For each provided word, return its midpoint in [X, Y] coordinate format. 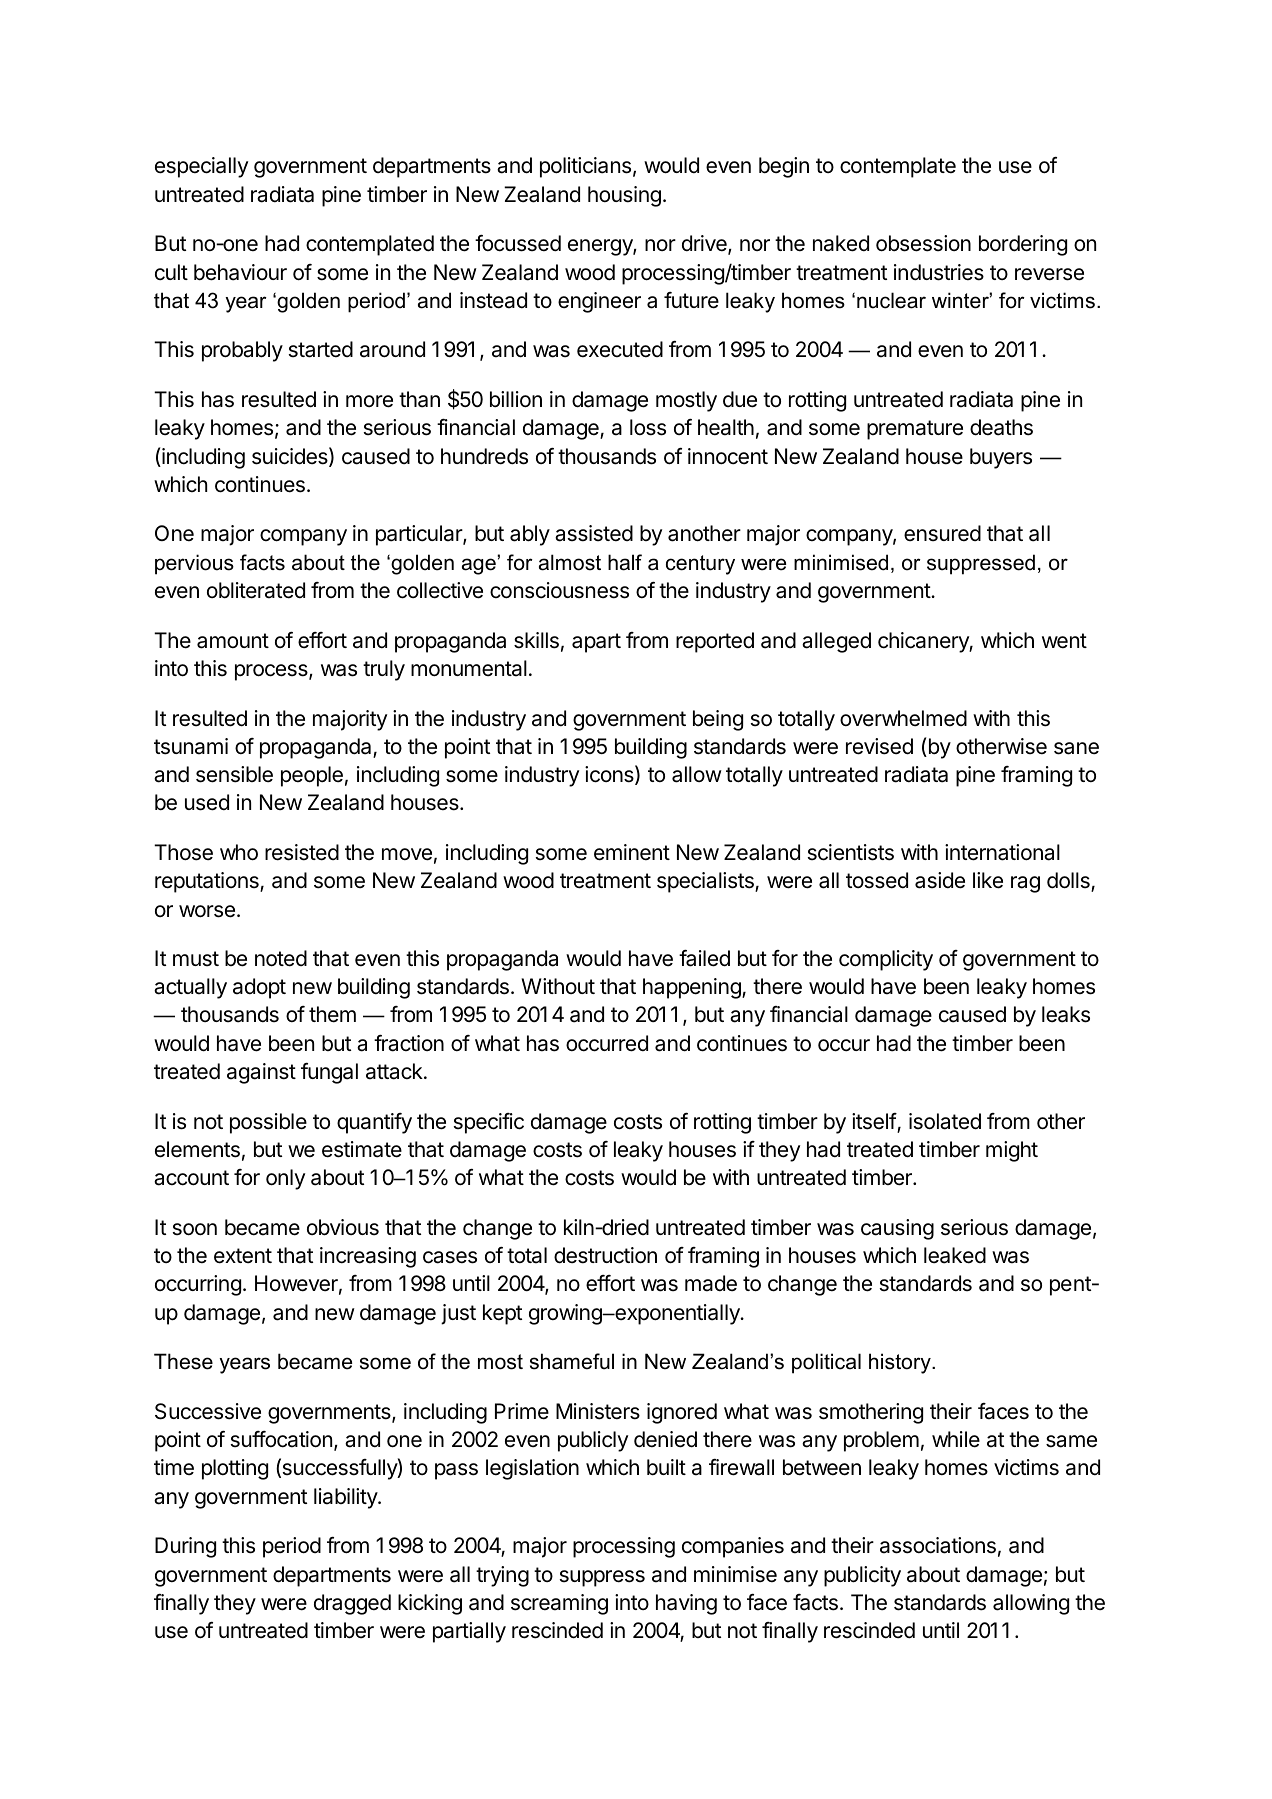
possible [268, 1123]
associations [938, 1545]
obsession [923, 243]
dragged [352, 1604]
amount [233, 641]
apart [596, 643]
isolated [945, 1121]
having [686, 1604]
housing [624, 196]
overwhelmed [903, 718]
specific [489, 1123]
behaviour [240, 272]
